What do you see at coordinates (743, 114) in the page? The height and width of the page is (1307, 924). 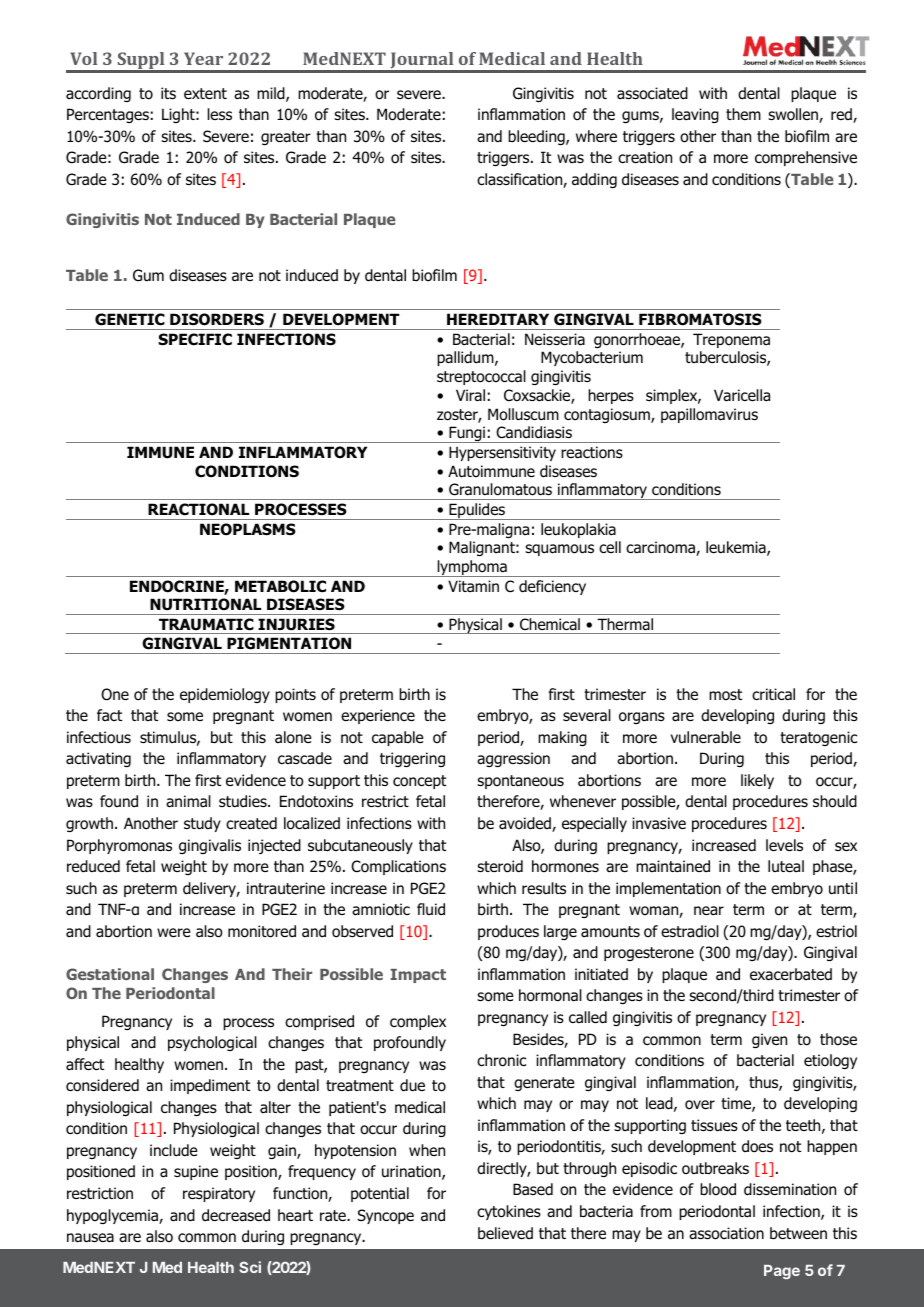 I see `them` at bounding box center [743, 114].
